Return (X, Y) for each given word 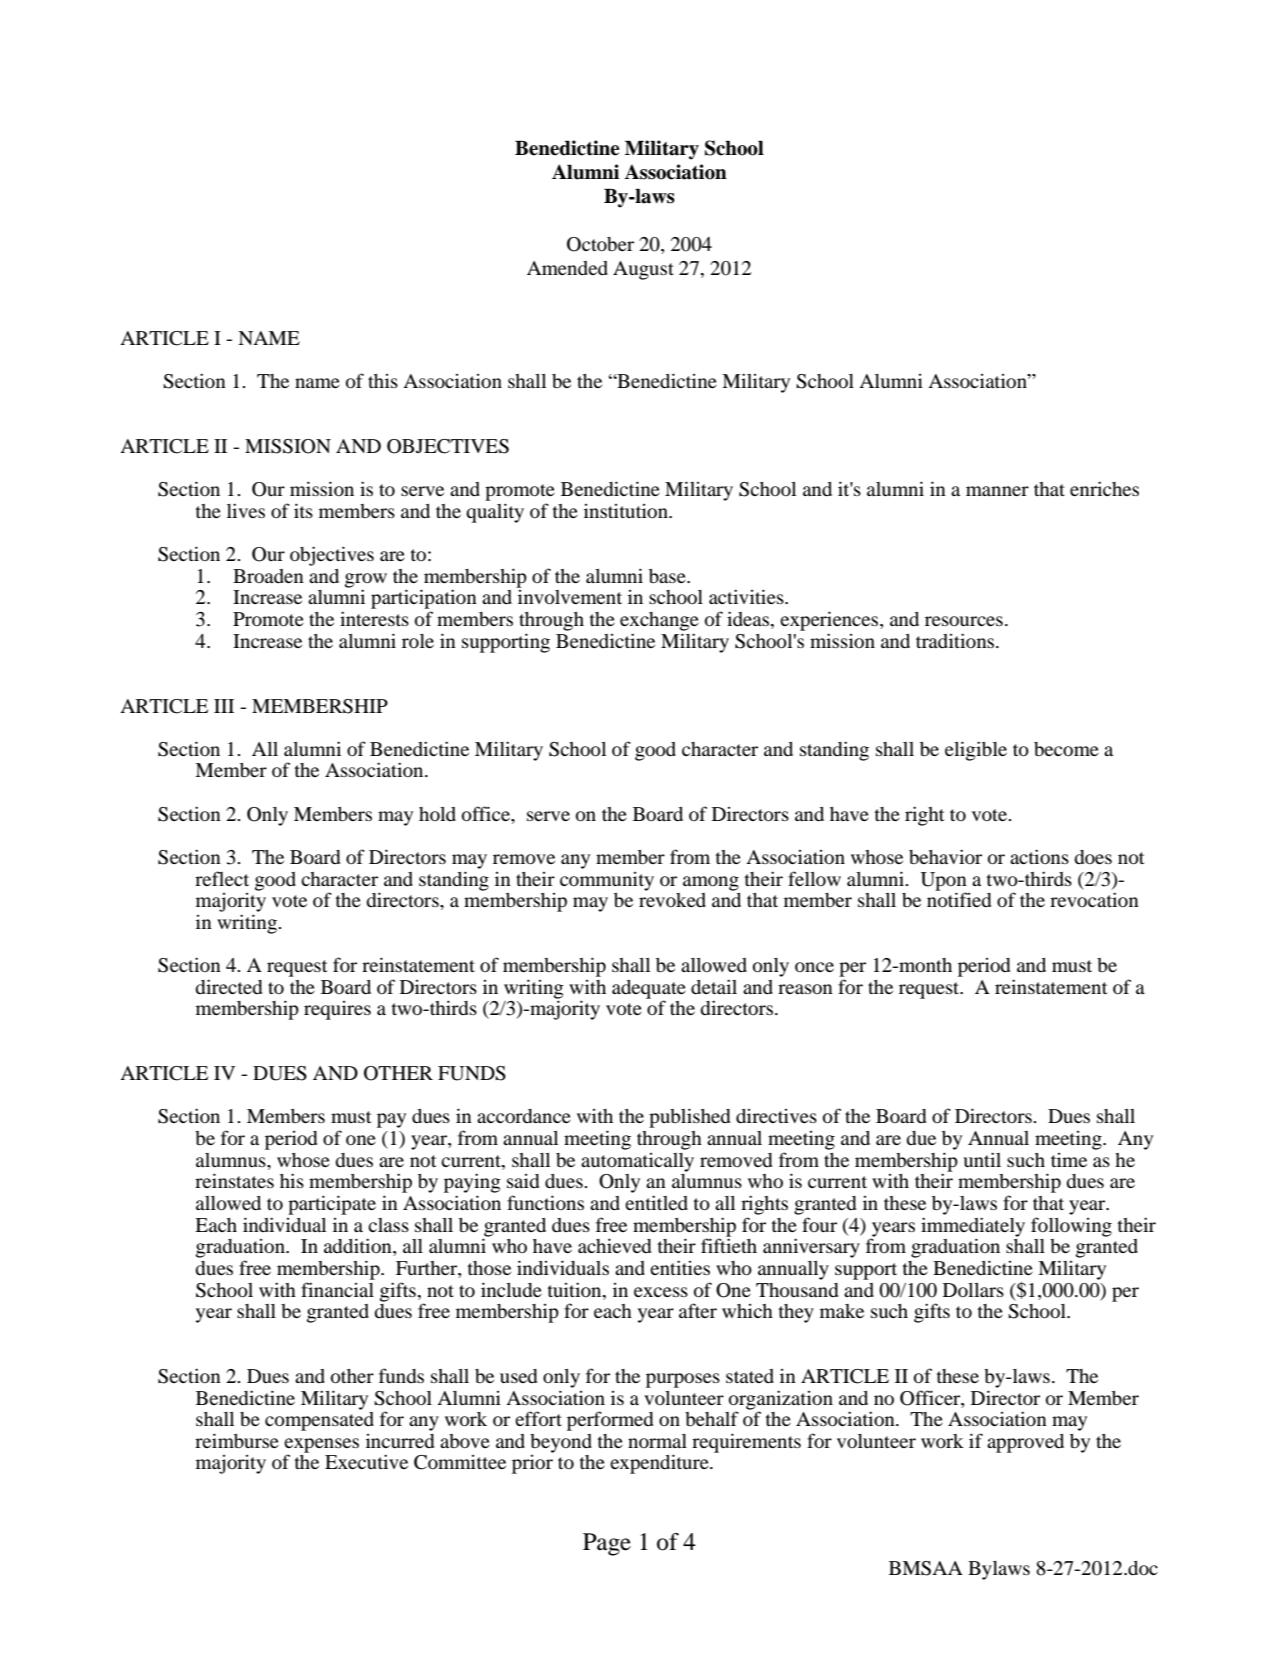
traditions (956, 640)
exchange (659, 621)
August (643, 270)
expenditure (660, 1464)
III (224, 706)
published (689, 1118)
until (982, 1159)
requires (337, 1010)
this (383, 381)
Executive (366, 1461)
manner (997, 491)
